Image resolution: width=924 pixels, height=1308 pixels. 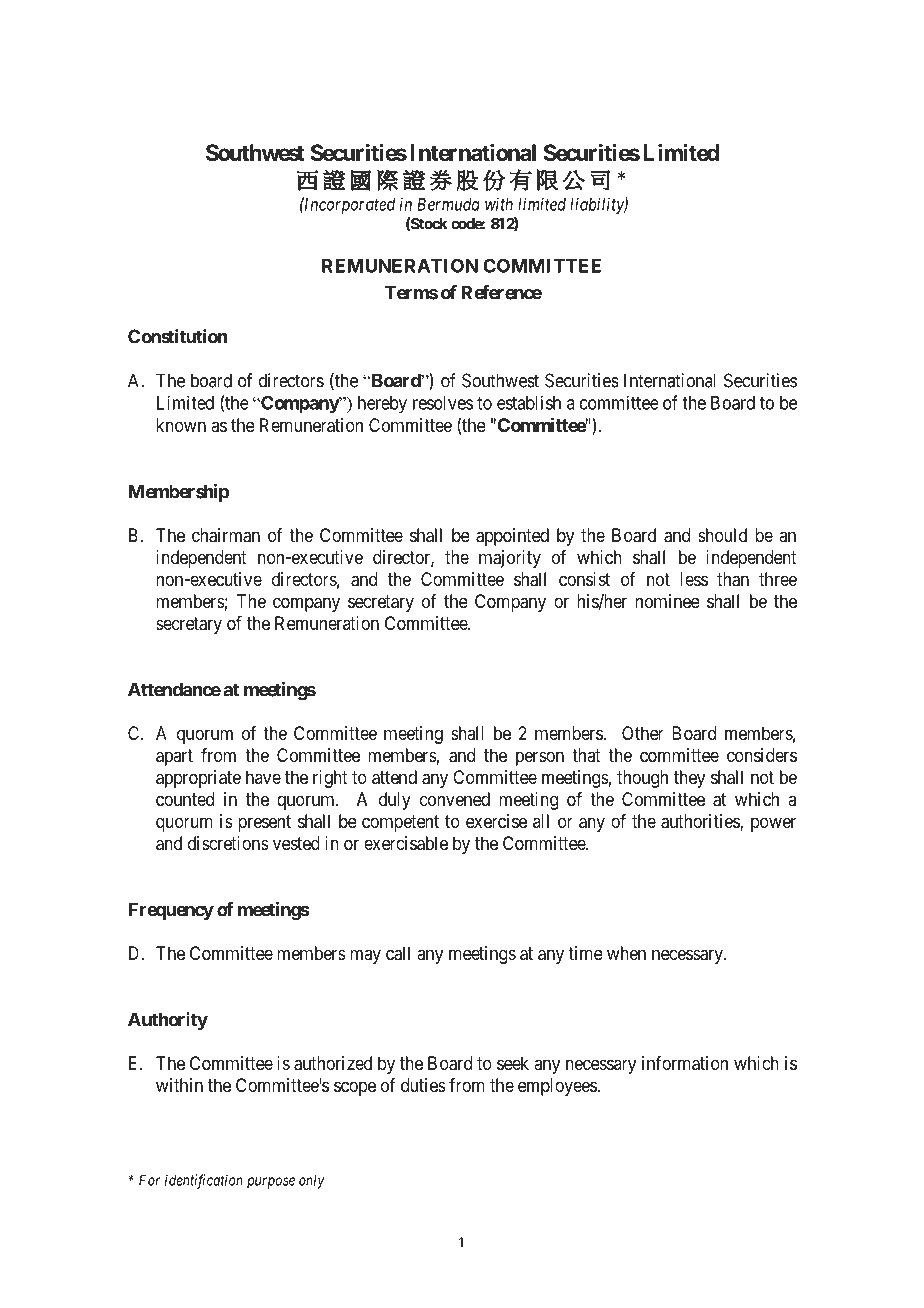 What do you see at coordinates (496, 821) in the screenshot?
I see `exercise` at bounding box center [496, 821].
